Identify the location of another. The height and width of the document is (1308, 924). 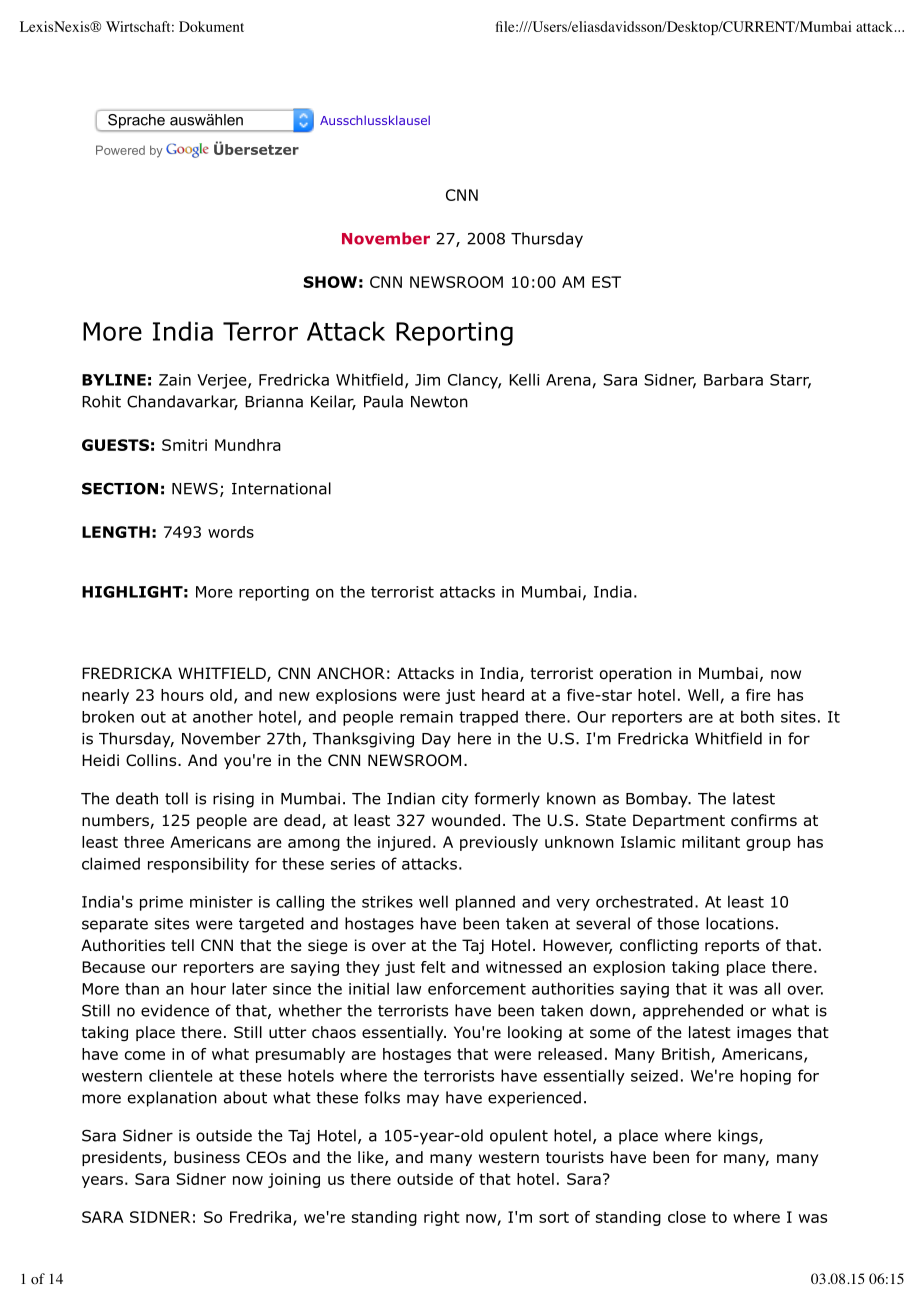
(223, 716).
